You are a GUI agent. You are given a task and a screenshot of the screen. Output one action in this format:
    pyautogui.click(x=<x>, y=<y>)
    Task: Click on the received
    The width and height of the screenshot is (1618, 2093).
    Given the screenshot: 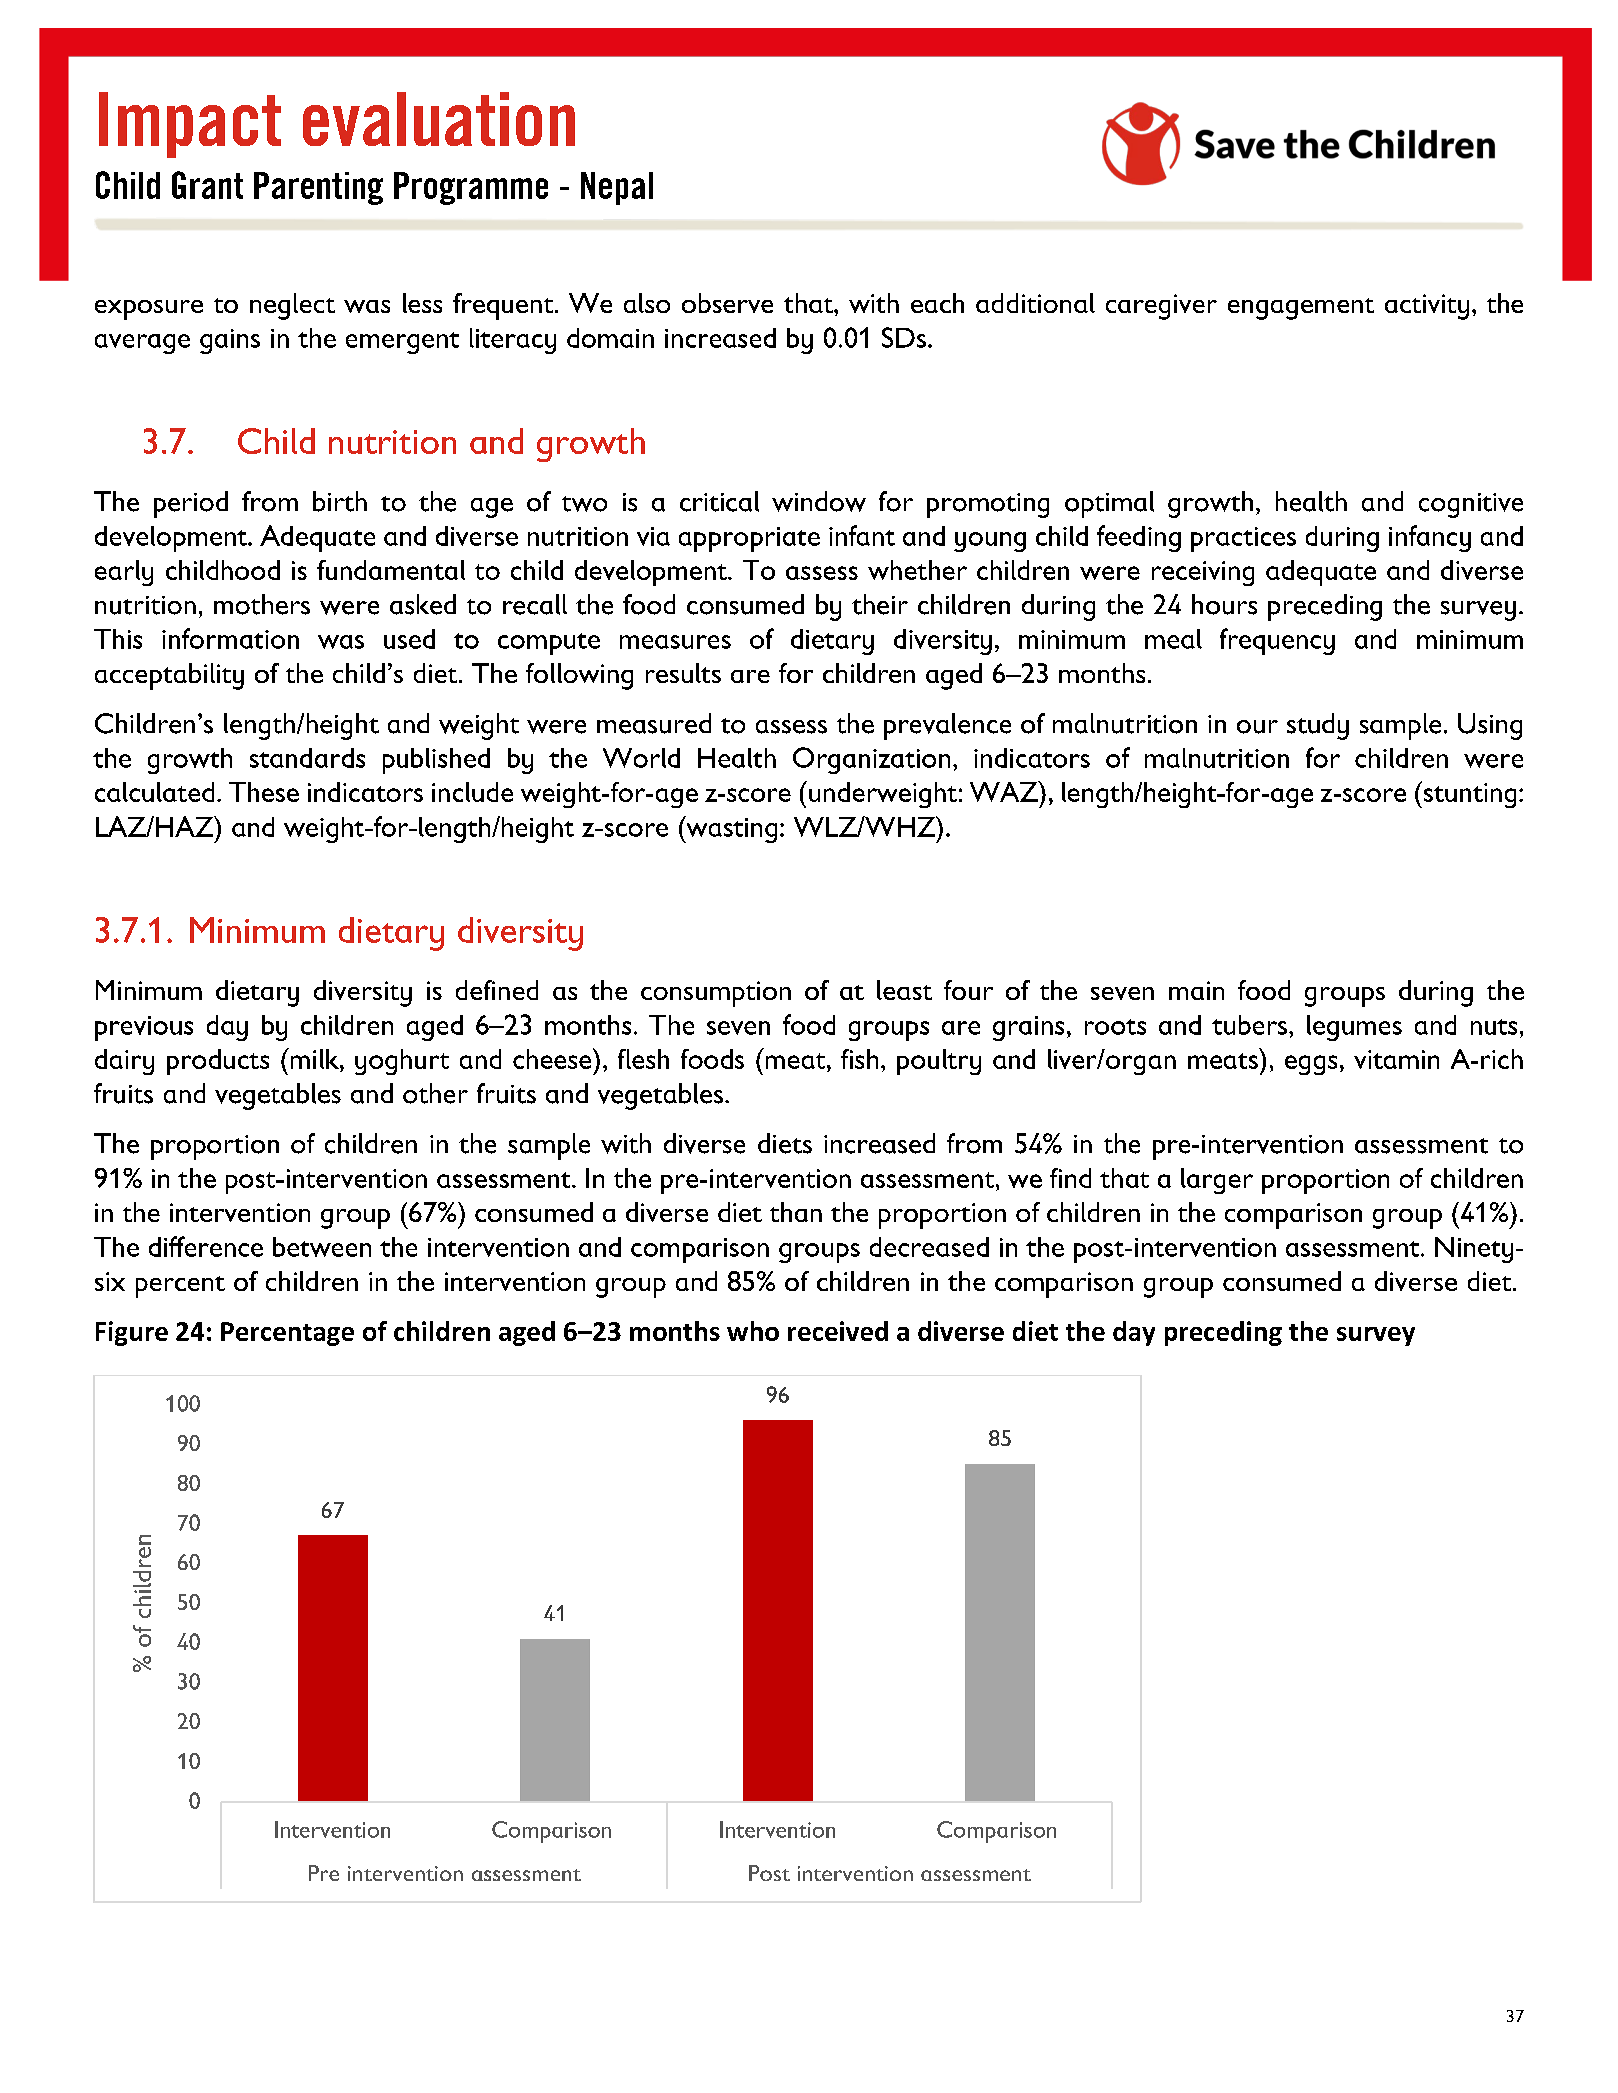 What is the action you would take?
    pyautogui.click(x=838, y=1331)
